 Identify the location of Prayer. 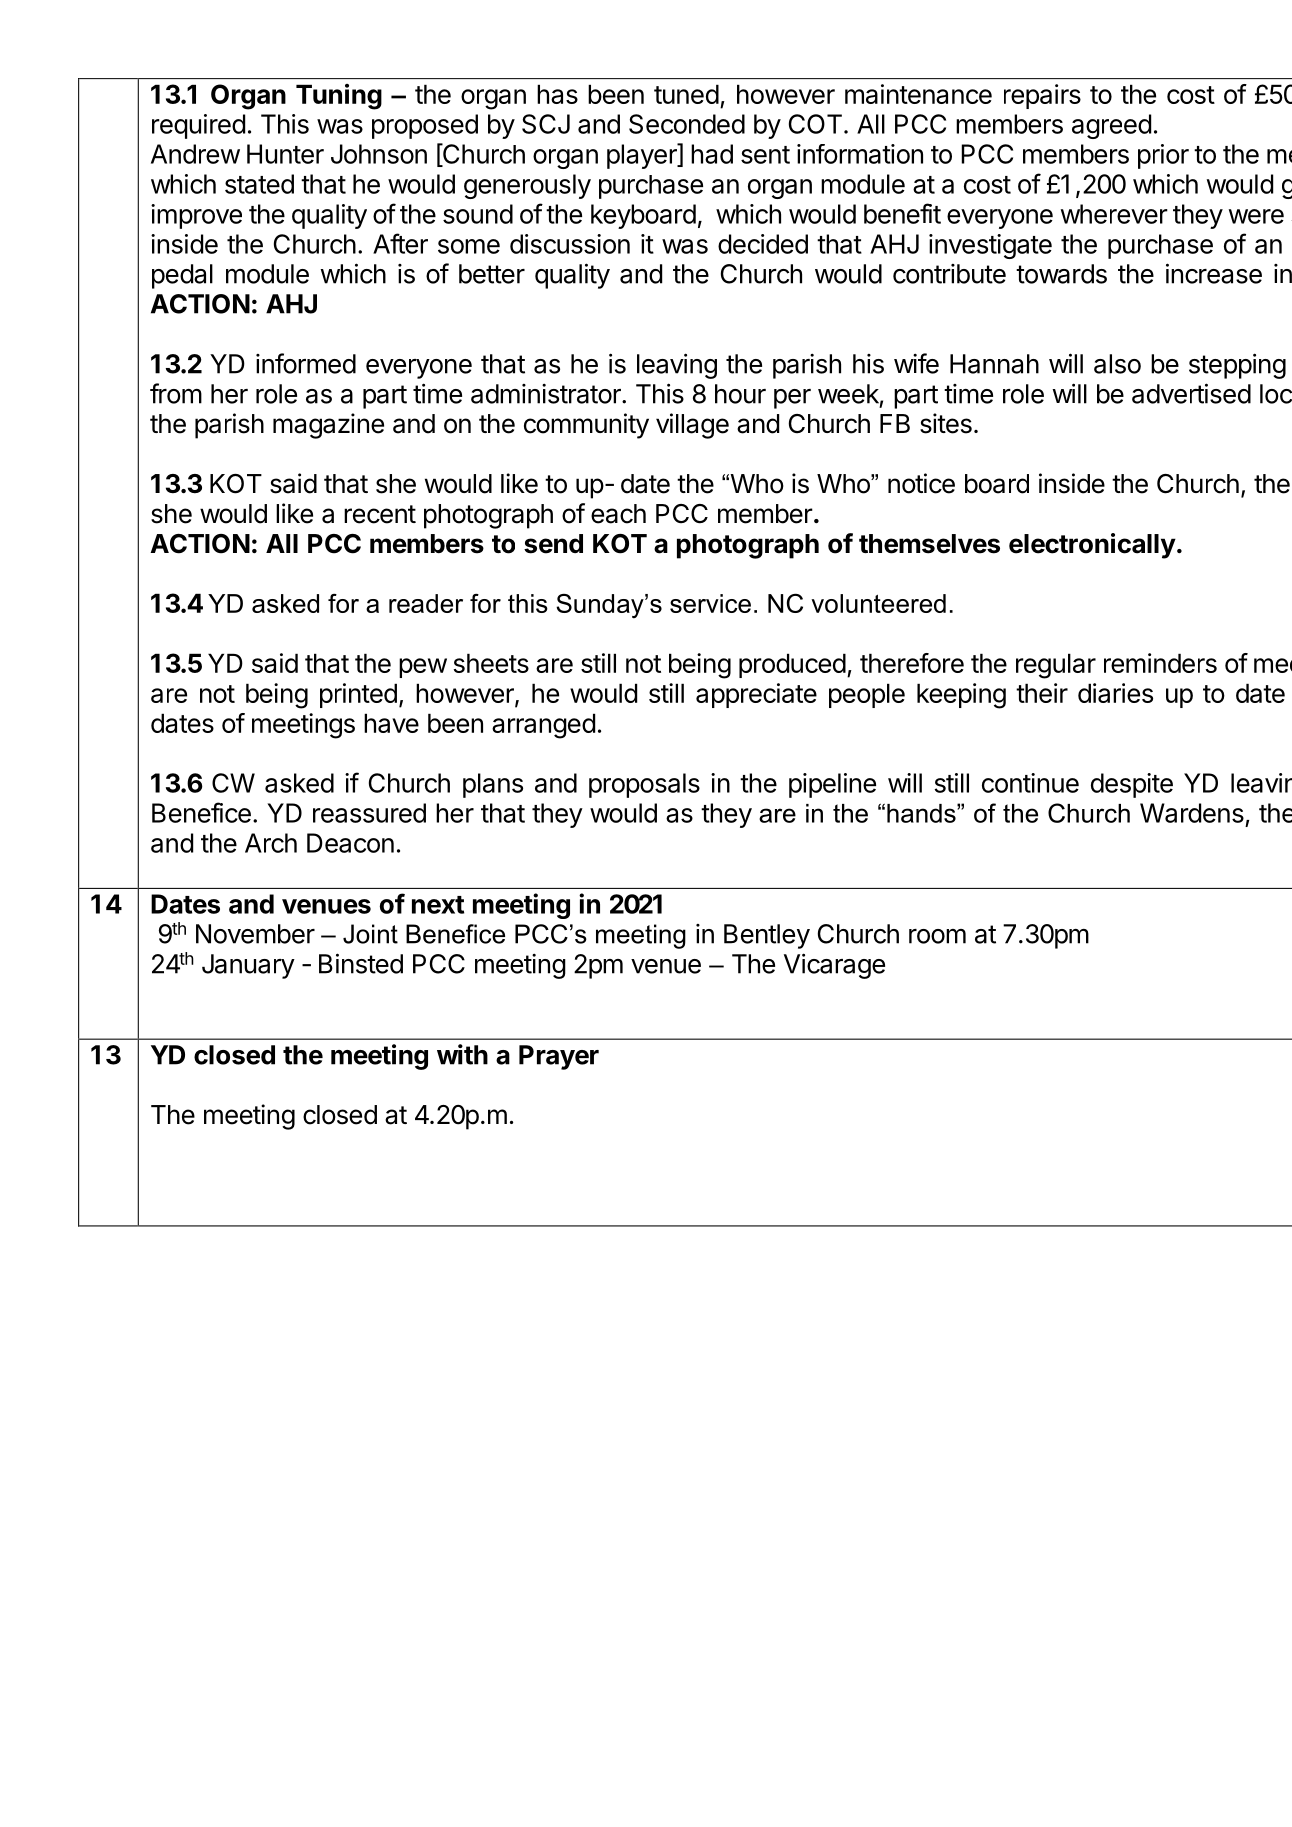
(559, 1057).
